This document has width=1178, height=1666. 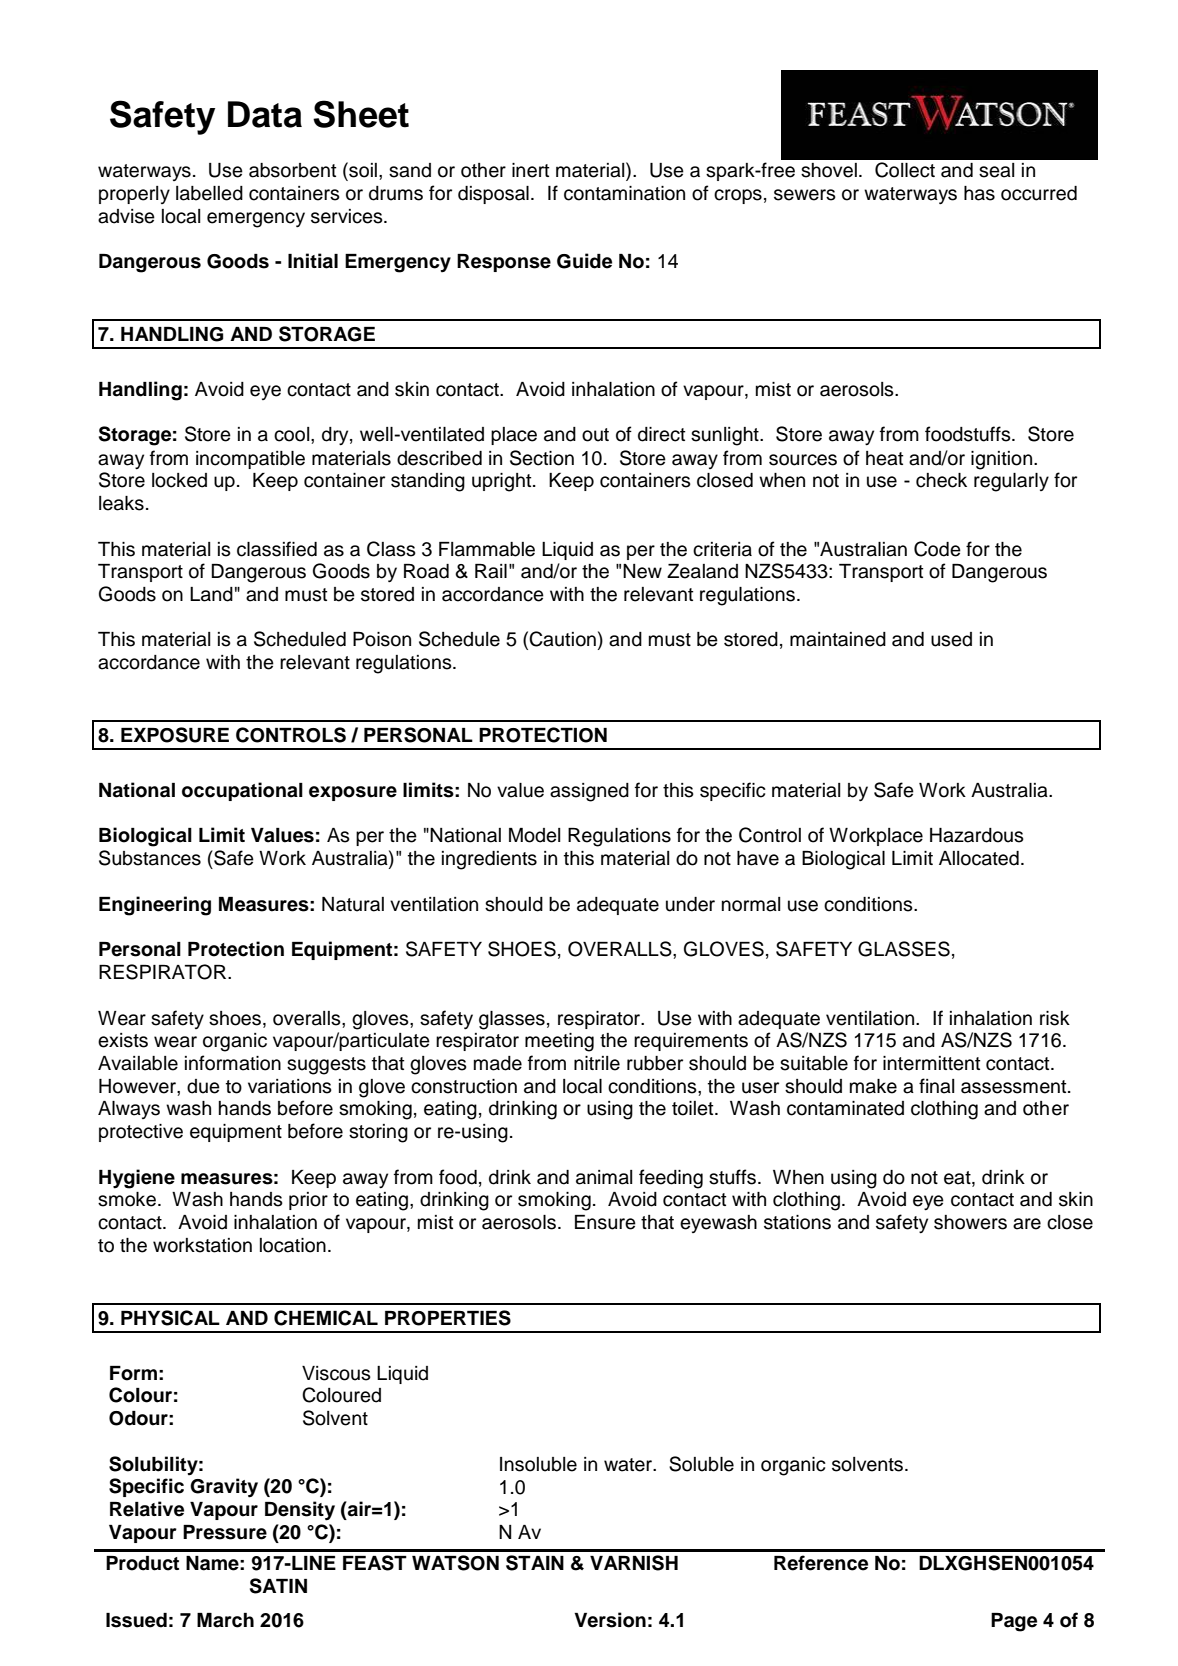 I want to click on check, so click(x=941, y=480).
